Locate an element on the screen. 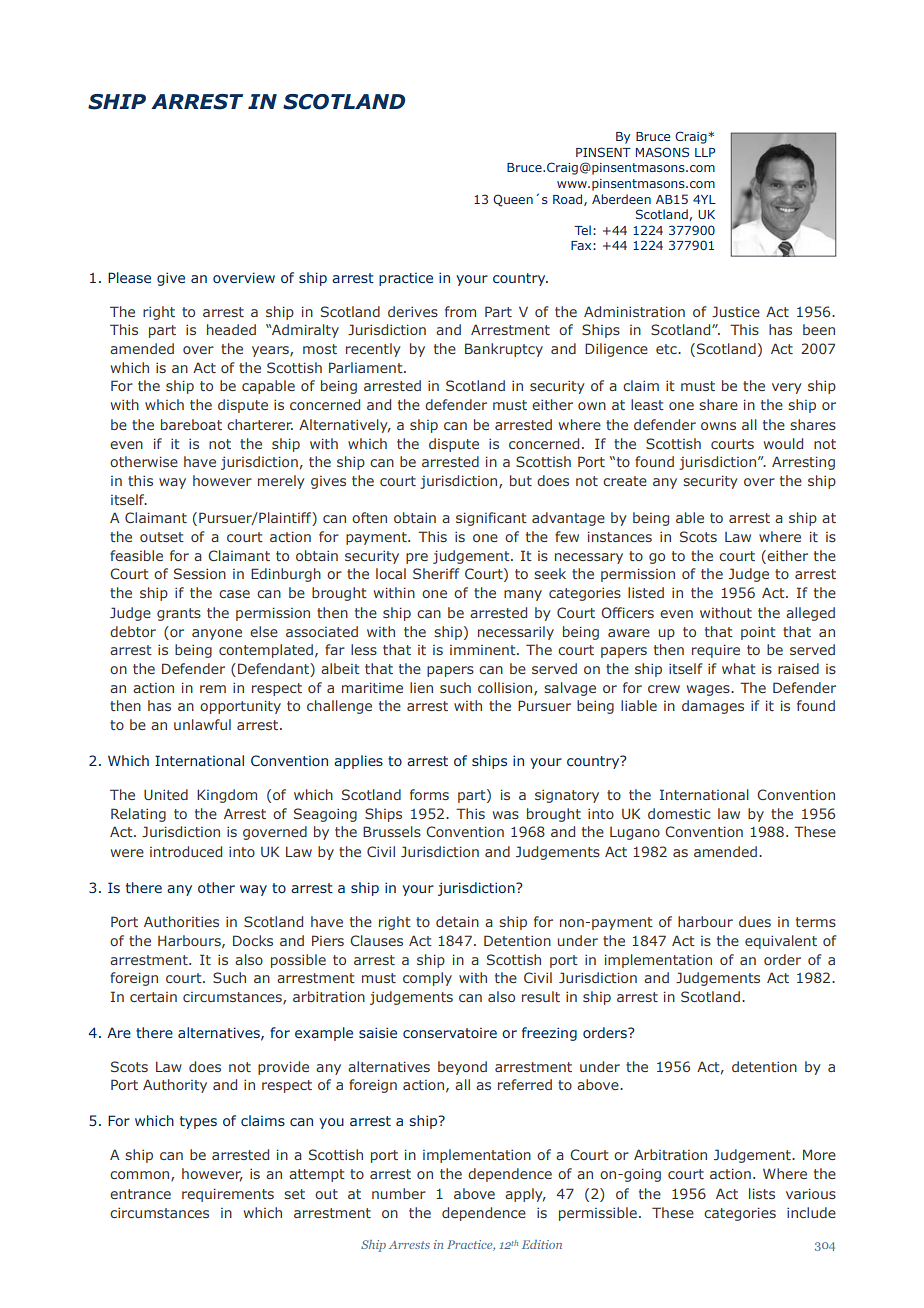 This screenshot has height=1308, width=924. lists is located at coordinates (762, 1193).
